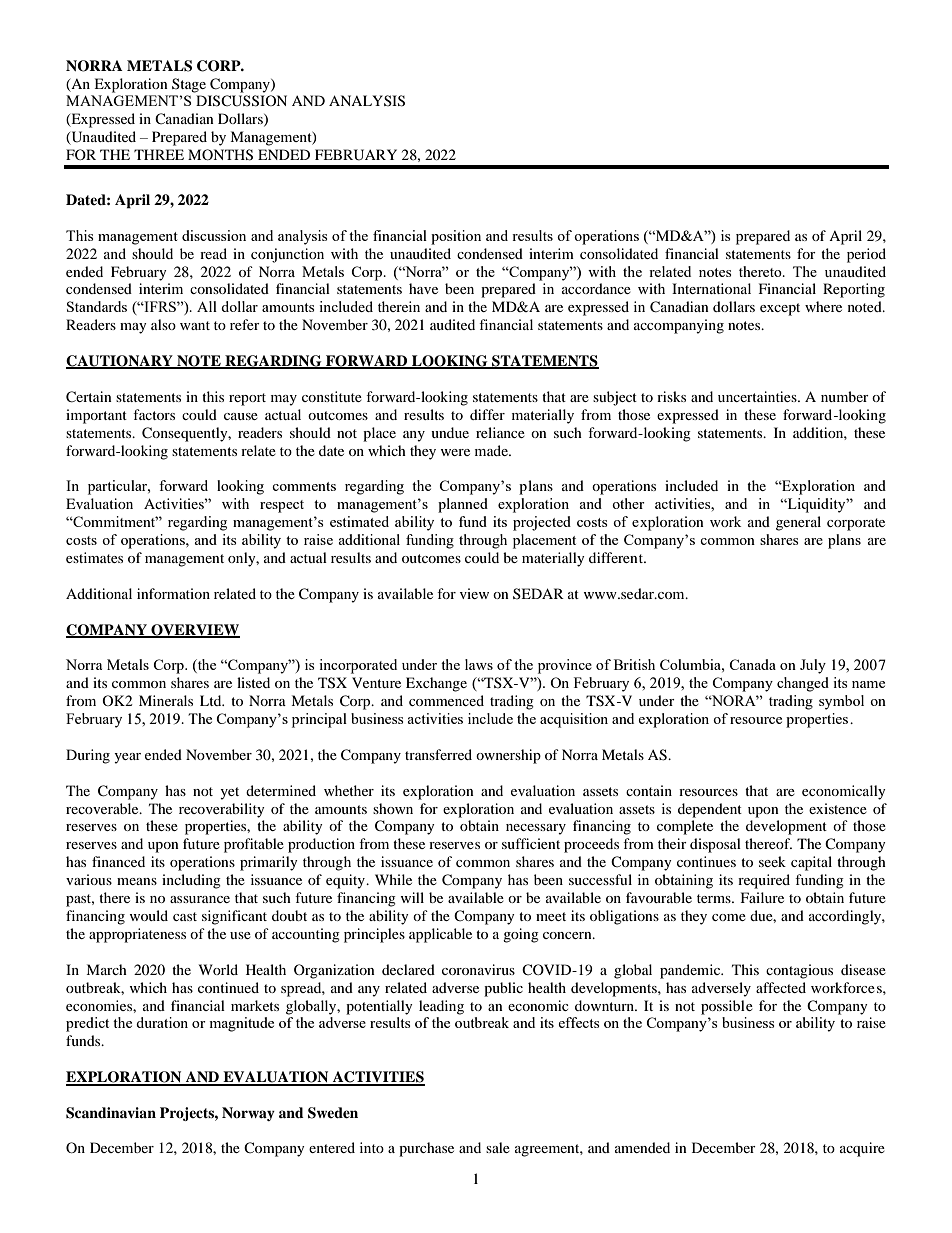  Describe the element at coordinates (248, 1114) in the screenshot. I see `Norway` at that location.
